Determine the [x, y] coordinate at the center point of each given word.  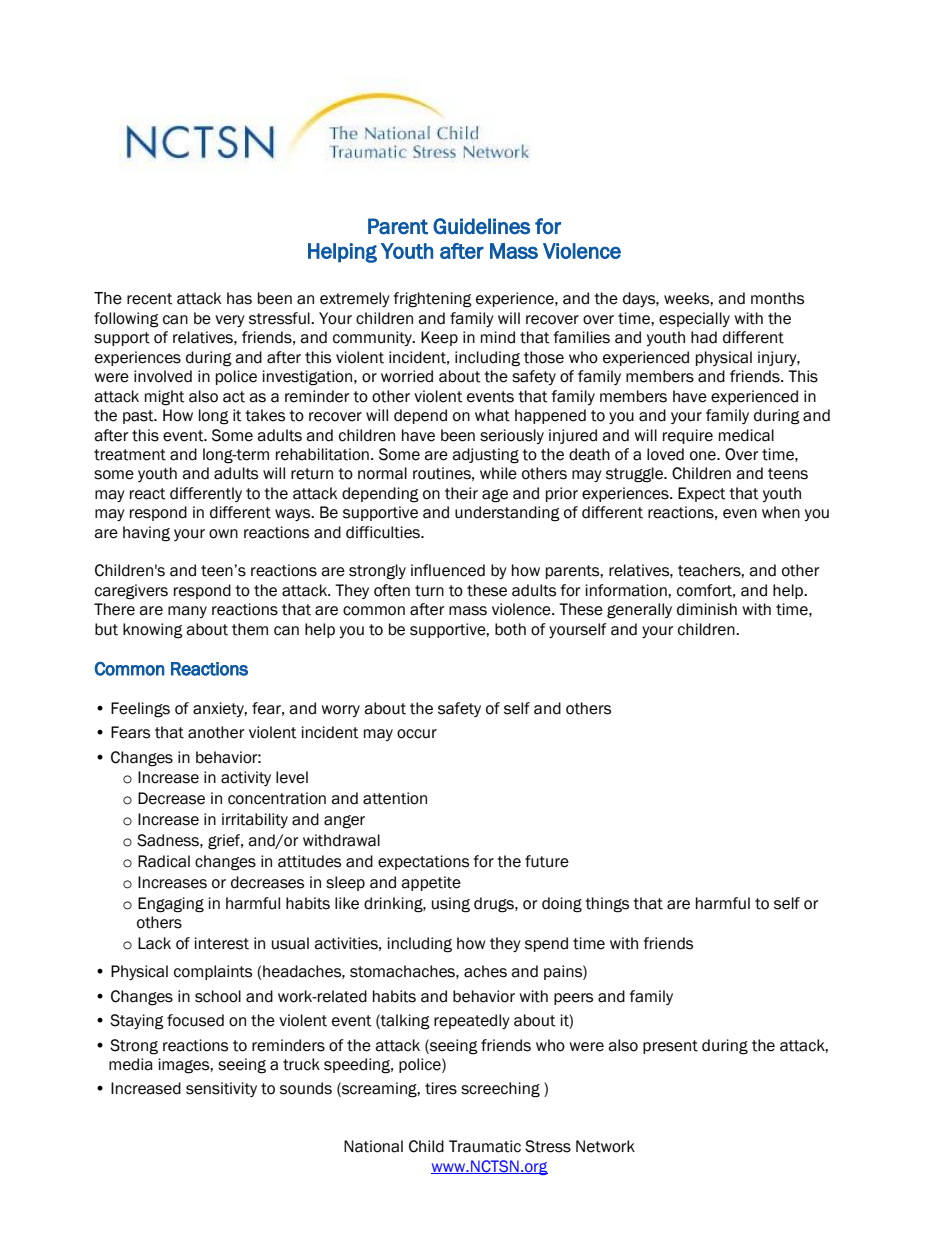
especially [694, 319]
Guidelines [481, 226]
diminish [707, 609]
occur [417, 734]
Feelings [140, 710]
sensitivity [221, 1089]
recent [150, 299]
